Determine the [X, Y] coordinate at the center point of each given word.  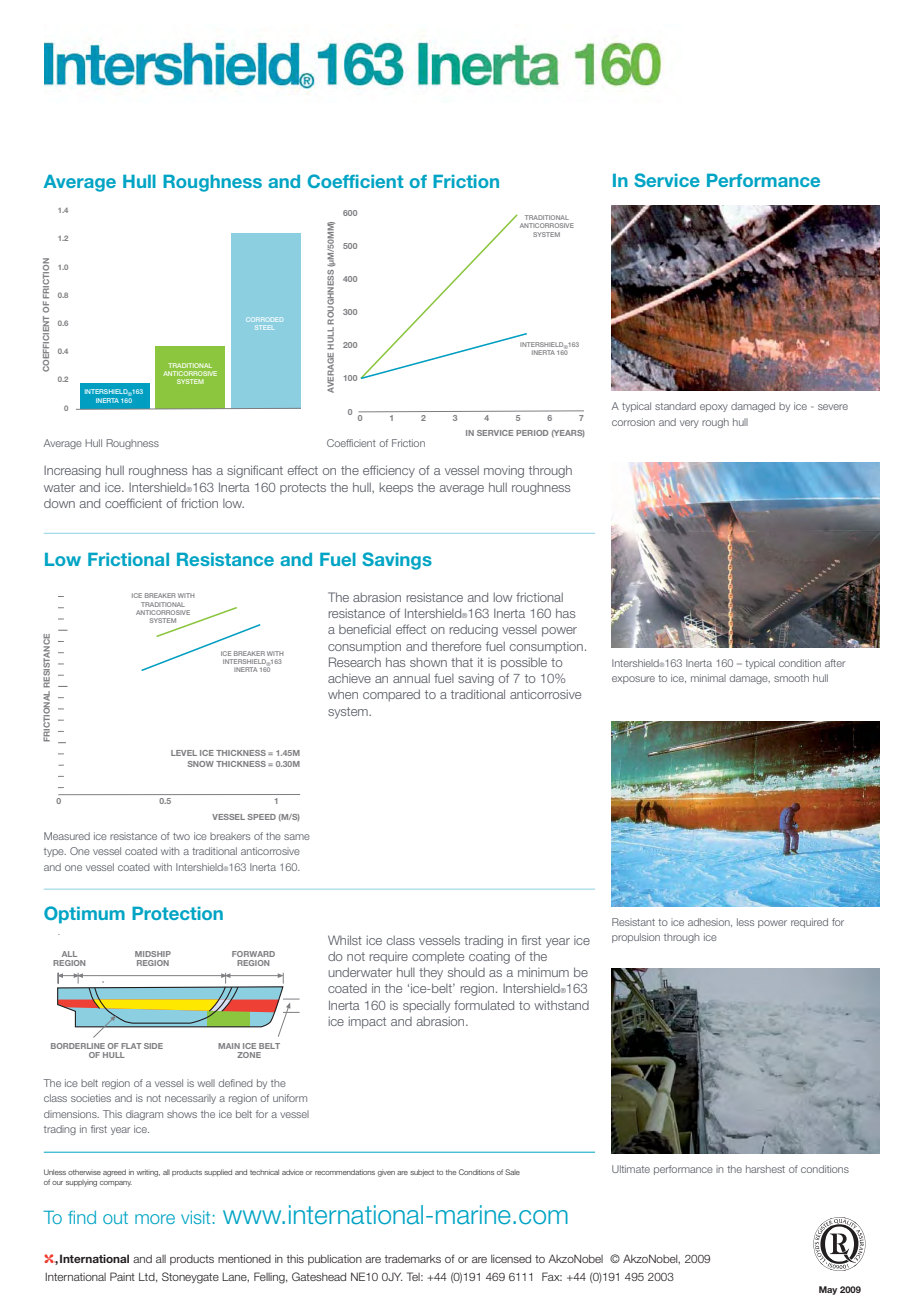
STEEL [264, 327]
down [59, 503]
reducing [473, 630]
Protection [177, 913]
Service [667, 180]
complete [438, 958]
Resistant [633, 922]
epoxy [714, 408]
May [828, 1290]
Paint [122, 1276]
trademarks [413, 1259]
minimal [708, 678]
